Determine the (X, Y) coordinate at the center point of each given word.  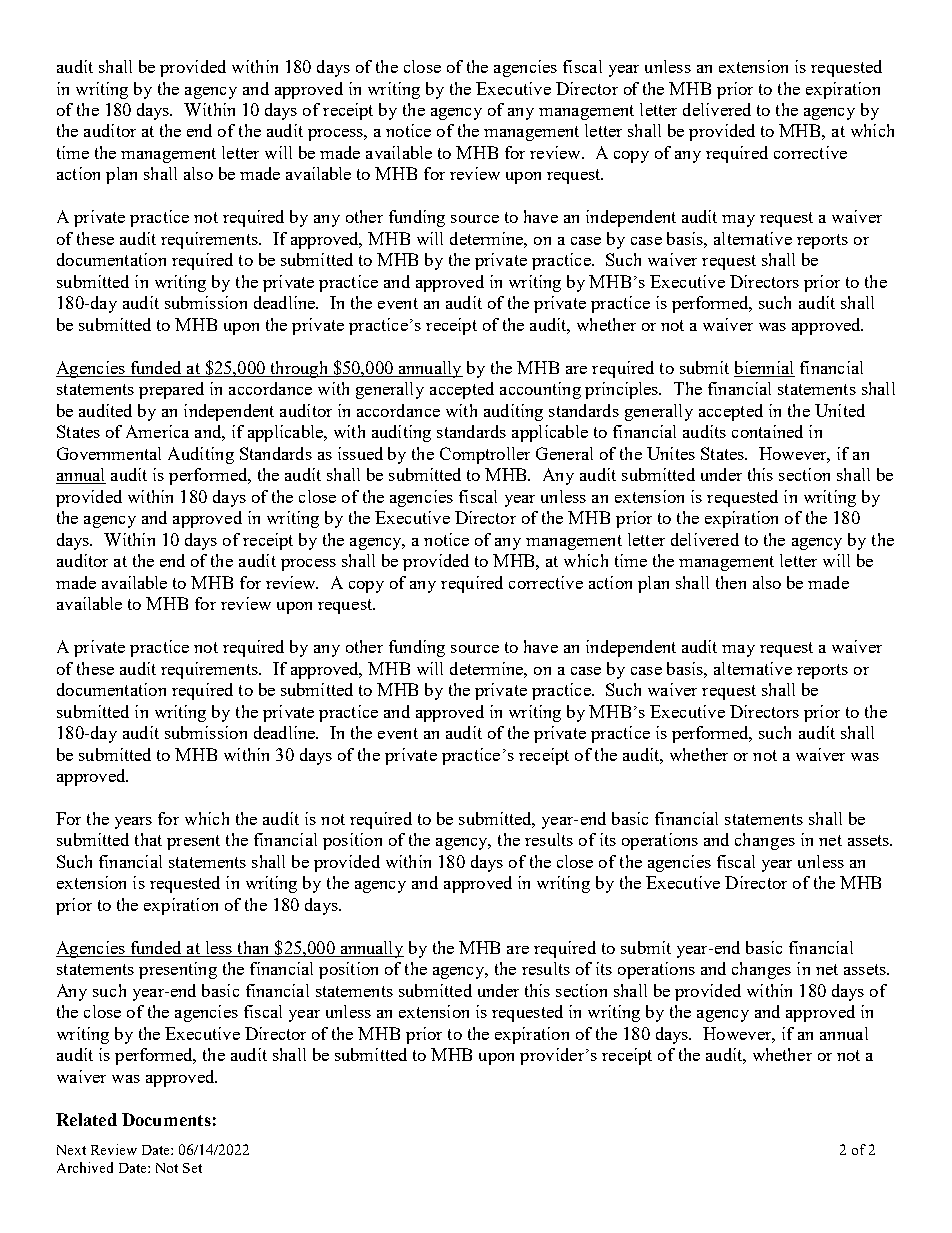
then (731, 582)
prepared (171, 390)
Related (86, 1119)
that (148, 839)
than (253, 949)
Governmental (109, 453)
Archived (85, 1167)
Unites (671, 453)
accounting (540, 390)
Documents (166, 1119)
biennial (764, 369)
